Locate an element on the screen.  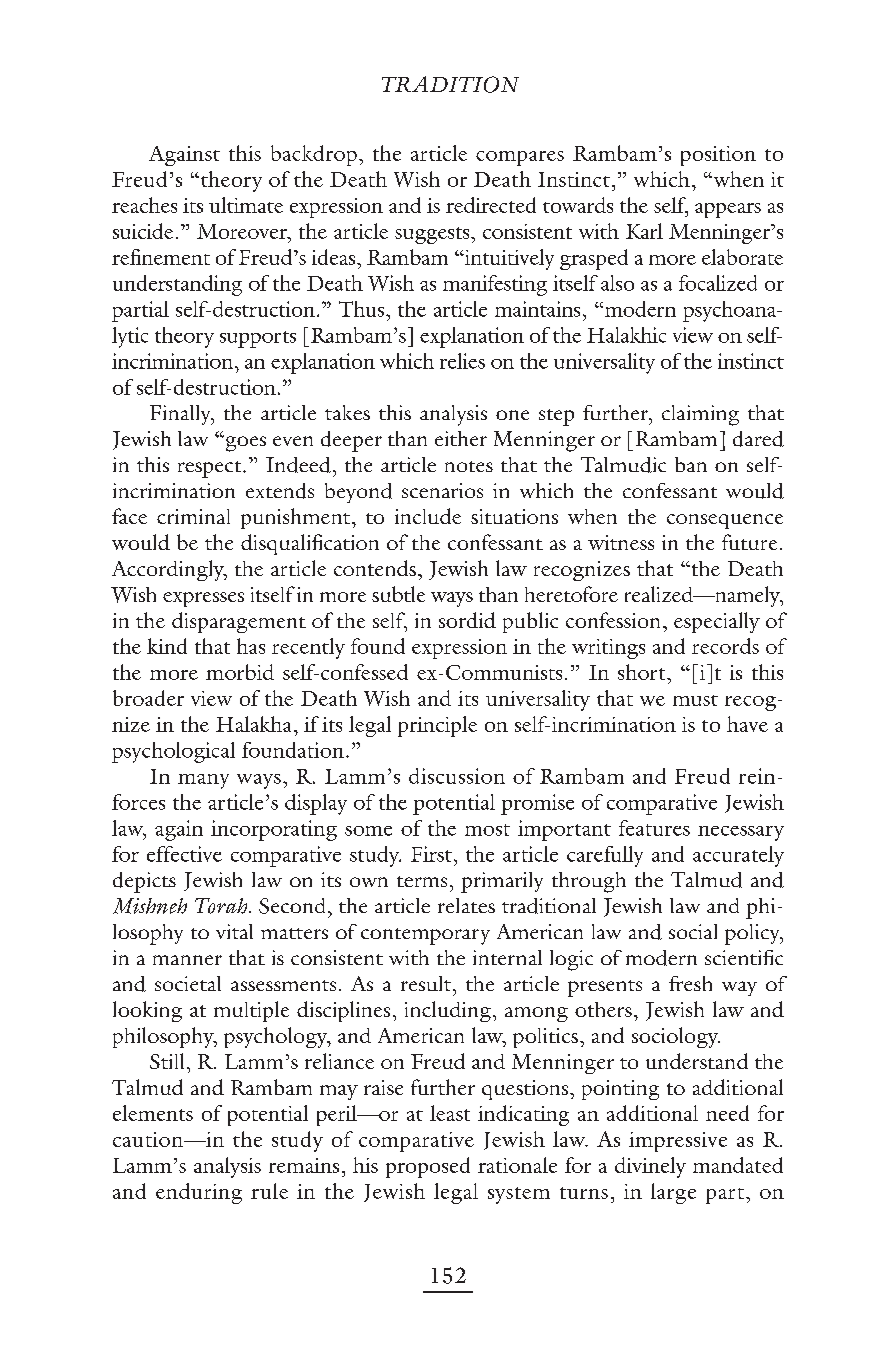
morbid is located at coordinates (240, 672).
